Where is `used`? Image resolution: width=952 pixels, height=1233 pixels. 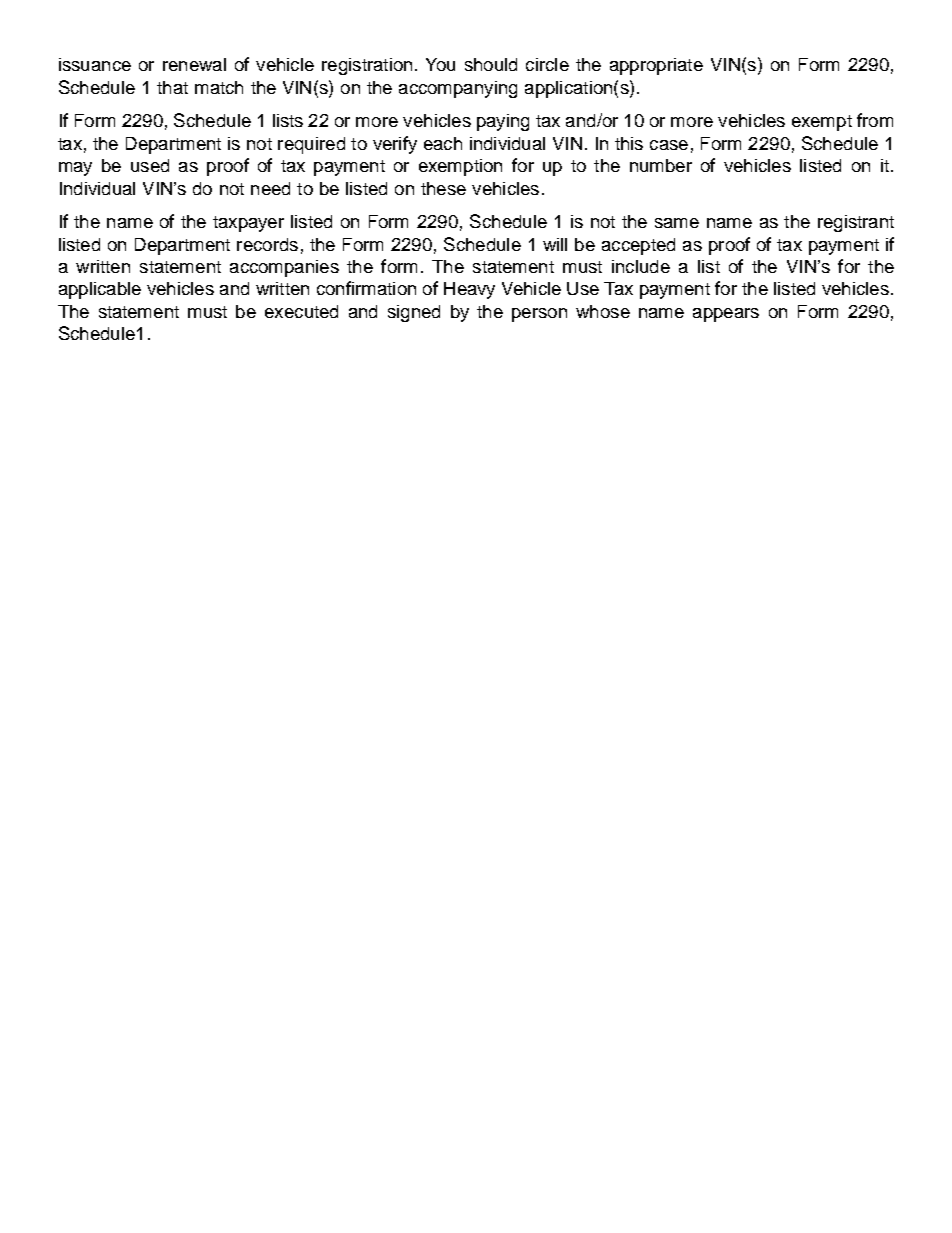 used is located at coordinates (150, 165).
